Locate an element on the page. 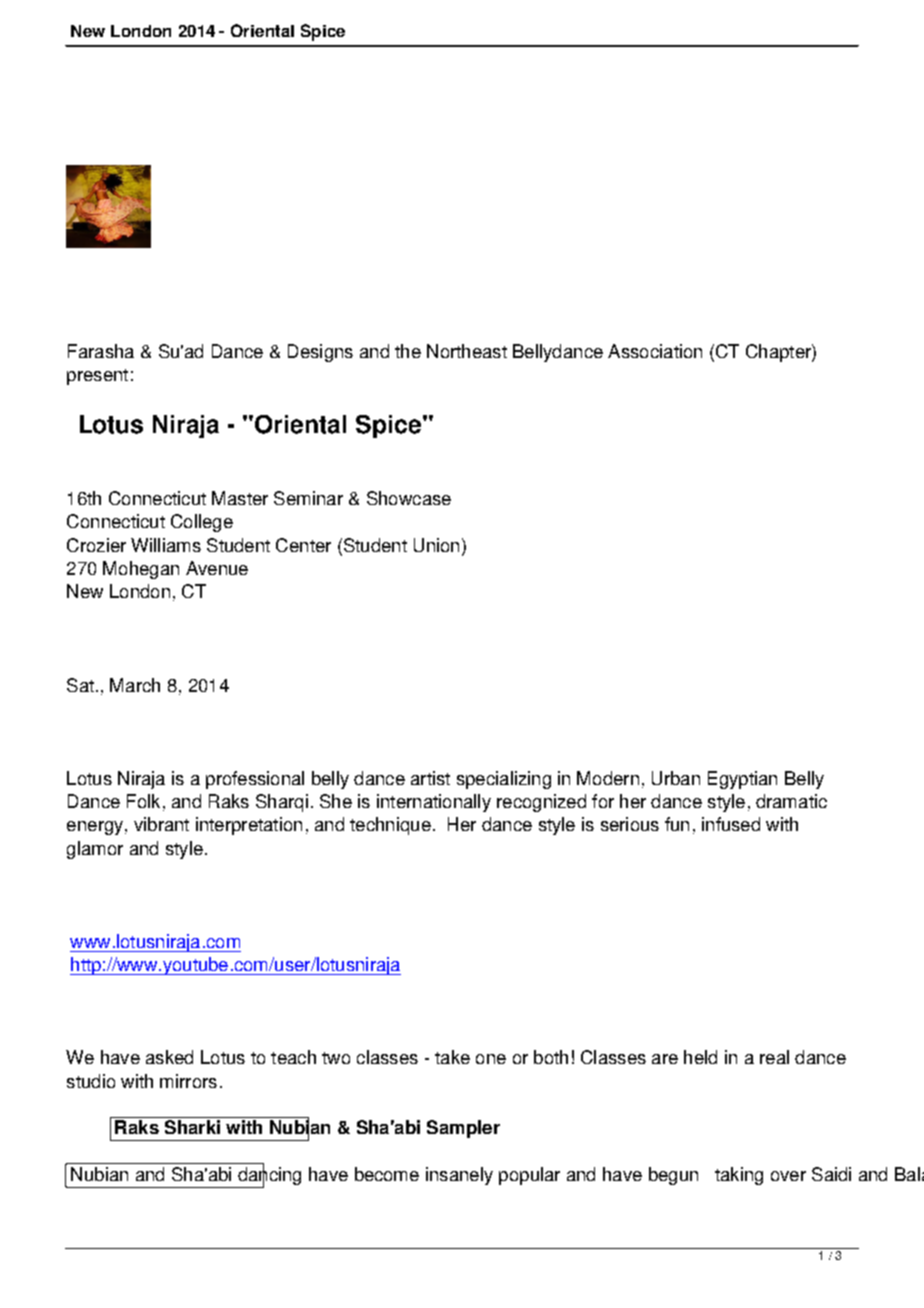 The width and height of the document is (924, 1308). Northeast is located at coordinates (467, 351).
